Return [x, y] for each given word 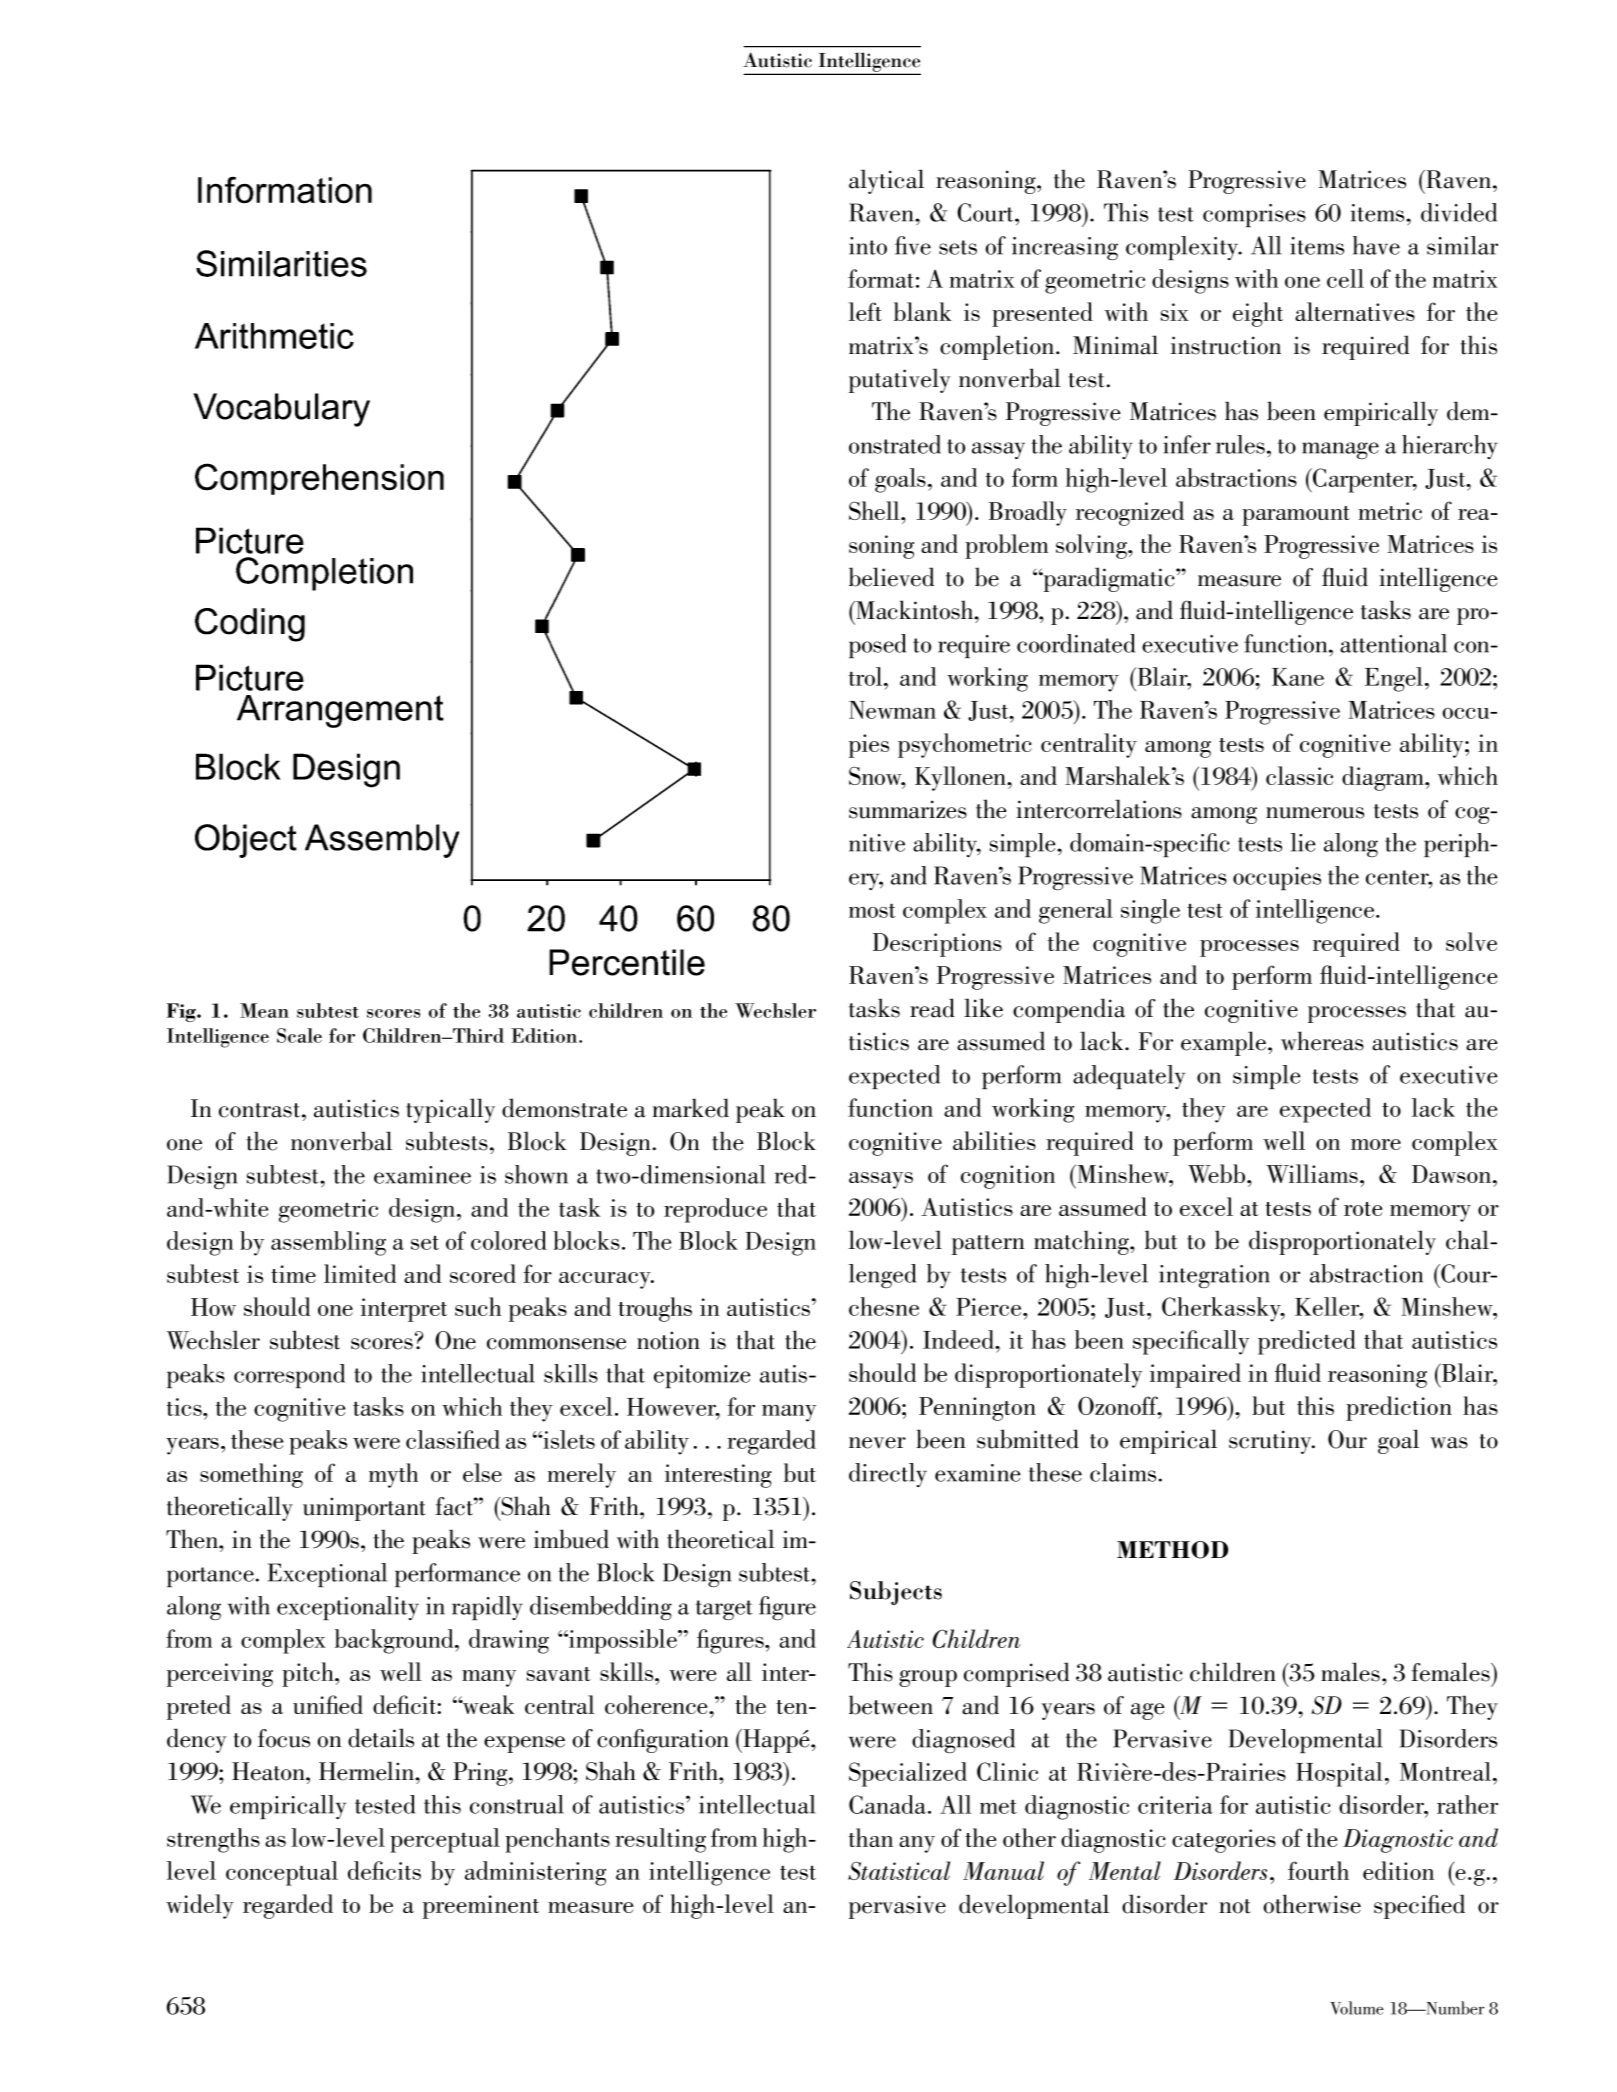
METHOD [1172, 1550]
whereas [1322, 1041]
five [913, 245]
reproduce [715, 1210]
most [872, 911]
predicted [1307, 1342]
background [395, 1641]
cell [1345, 278]
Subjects [896, 1593]
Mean [264, 1010]
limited [360, 1273]
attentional [1393, 643]
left [865, 311]
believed [891, 577]
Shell [875, 510]
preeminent [481, 1907]
